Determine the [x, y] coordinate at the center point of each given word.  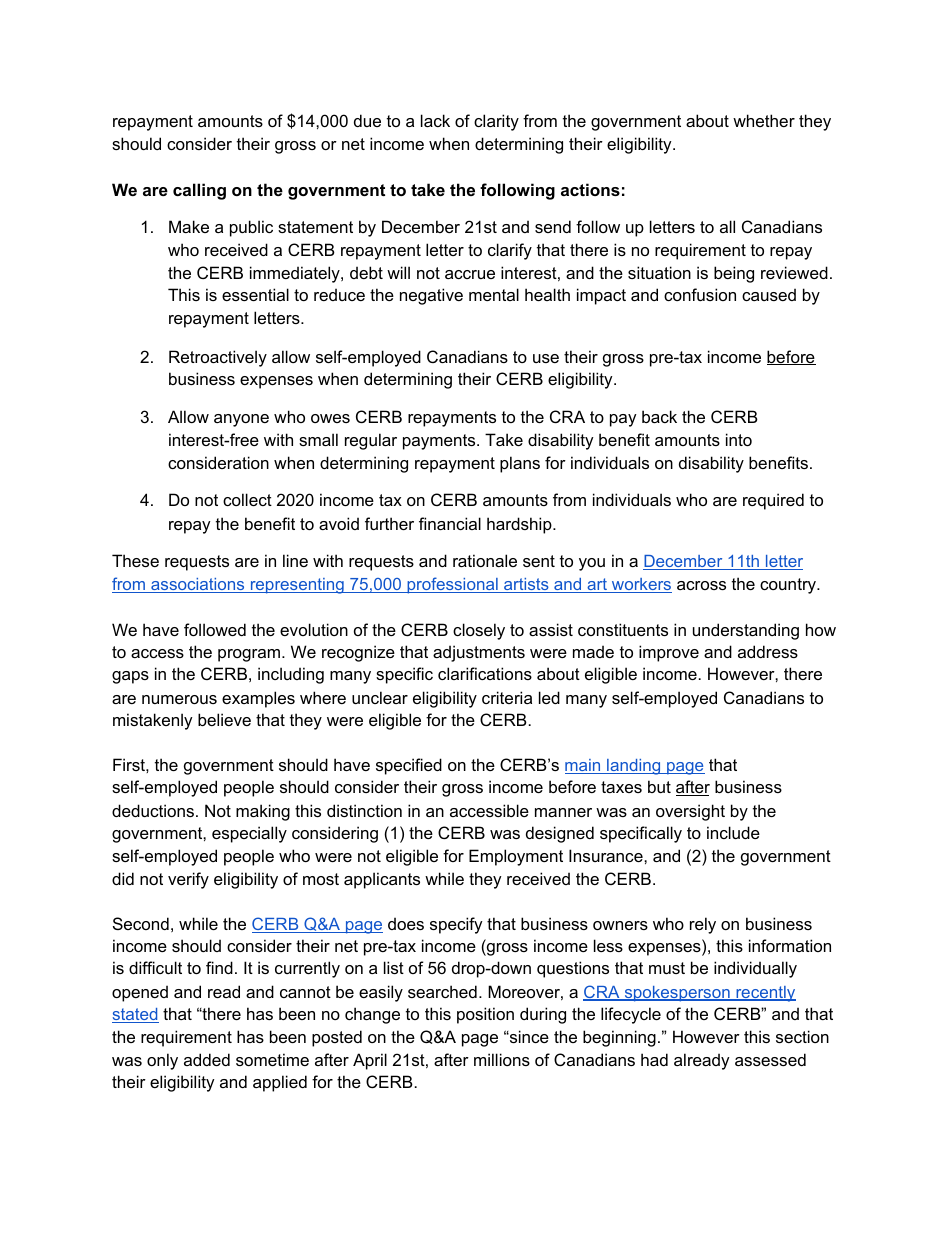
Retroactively [218, 358]
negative [431, 296]
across [701, 585]
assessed [770, 1059]
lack [435, 120]
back [659, 416]
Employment [516, 857]
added [207, 1059]
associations [198, 585]
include [733, 832]
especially [249, 834]
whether [764, 120]
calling [199, 191]
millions [502, 1059]
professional [452, 585]
